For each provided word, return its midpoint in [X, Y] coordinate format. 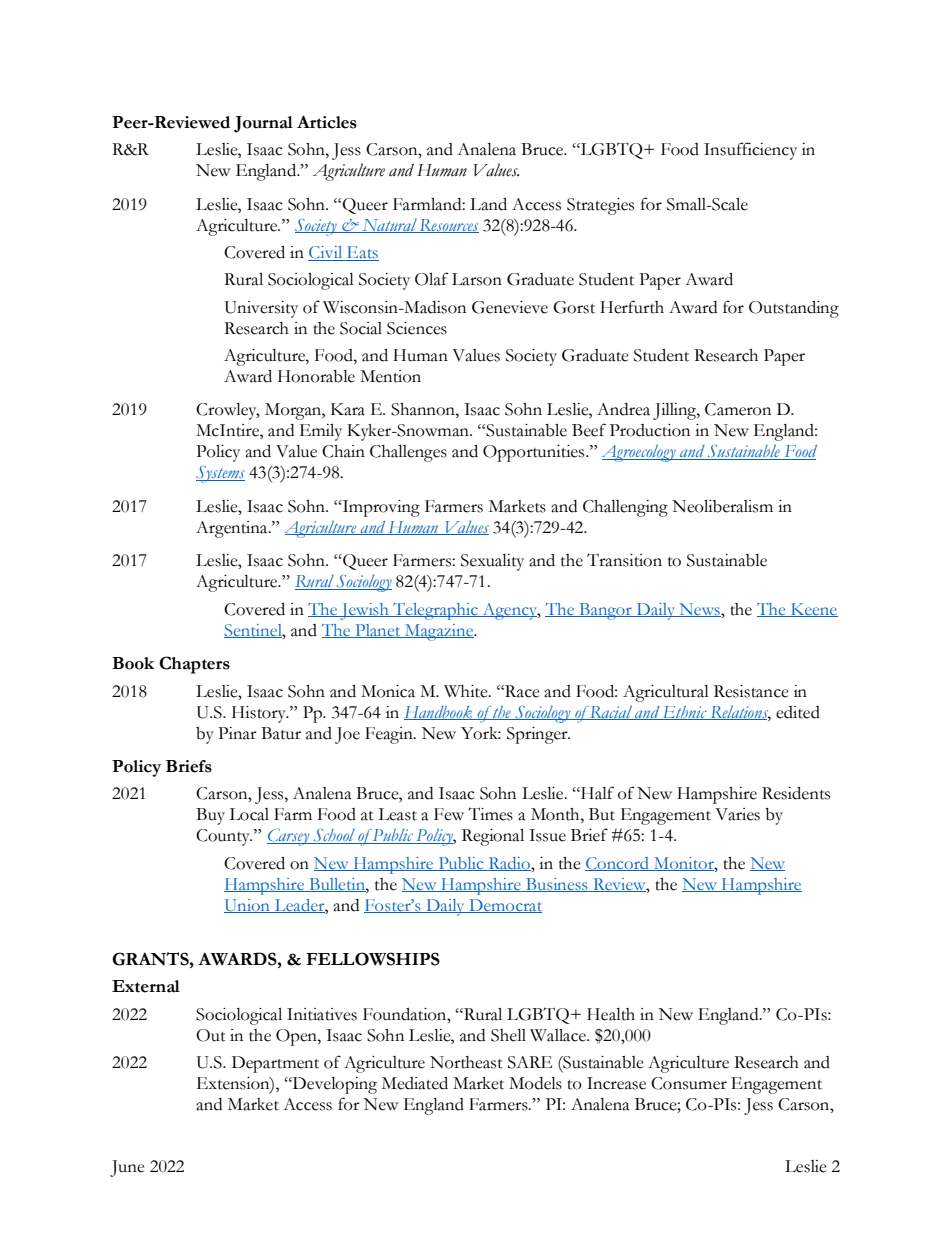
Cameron [738, 409]
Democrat [504, 906]
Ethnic [685, 713]
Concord [618, 864]
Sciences [417, 328]
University [261, 309]
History [260, 714]
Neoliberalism [722, 506]
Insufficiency [750, 151]
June [127, 1168]
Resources [448, 226]
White [467, 691]
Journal [263, 124]
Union [248, 906]
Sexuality [492, 562]
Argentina [233, 529]
